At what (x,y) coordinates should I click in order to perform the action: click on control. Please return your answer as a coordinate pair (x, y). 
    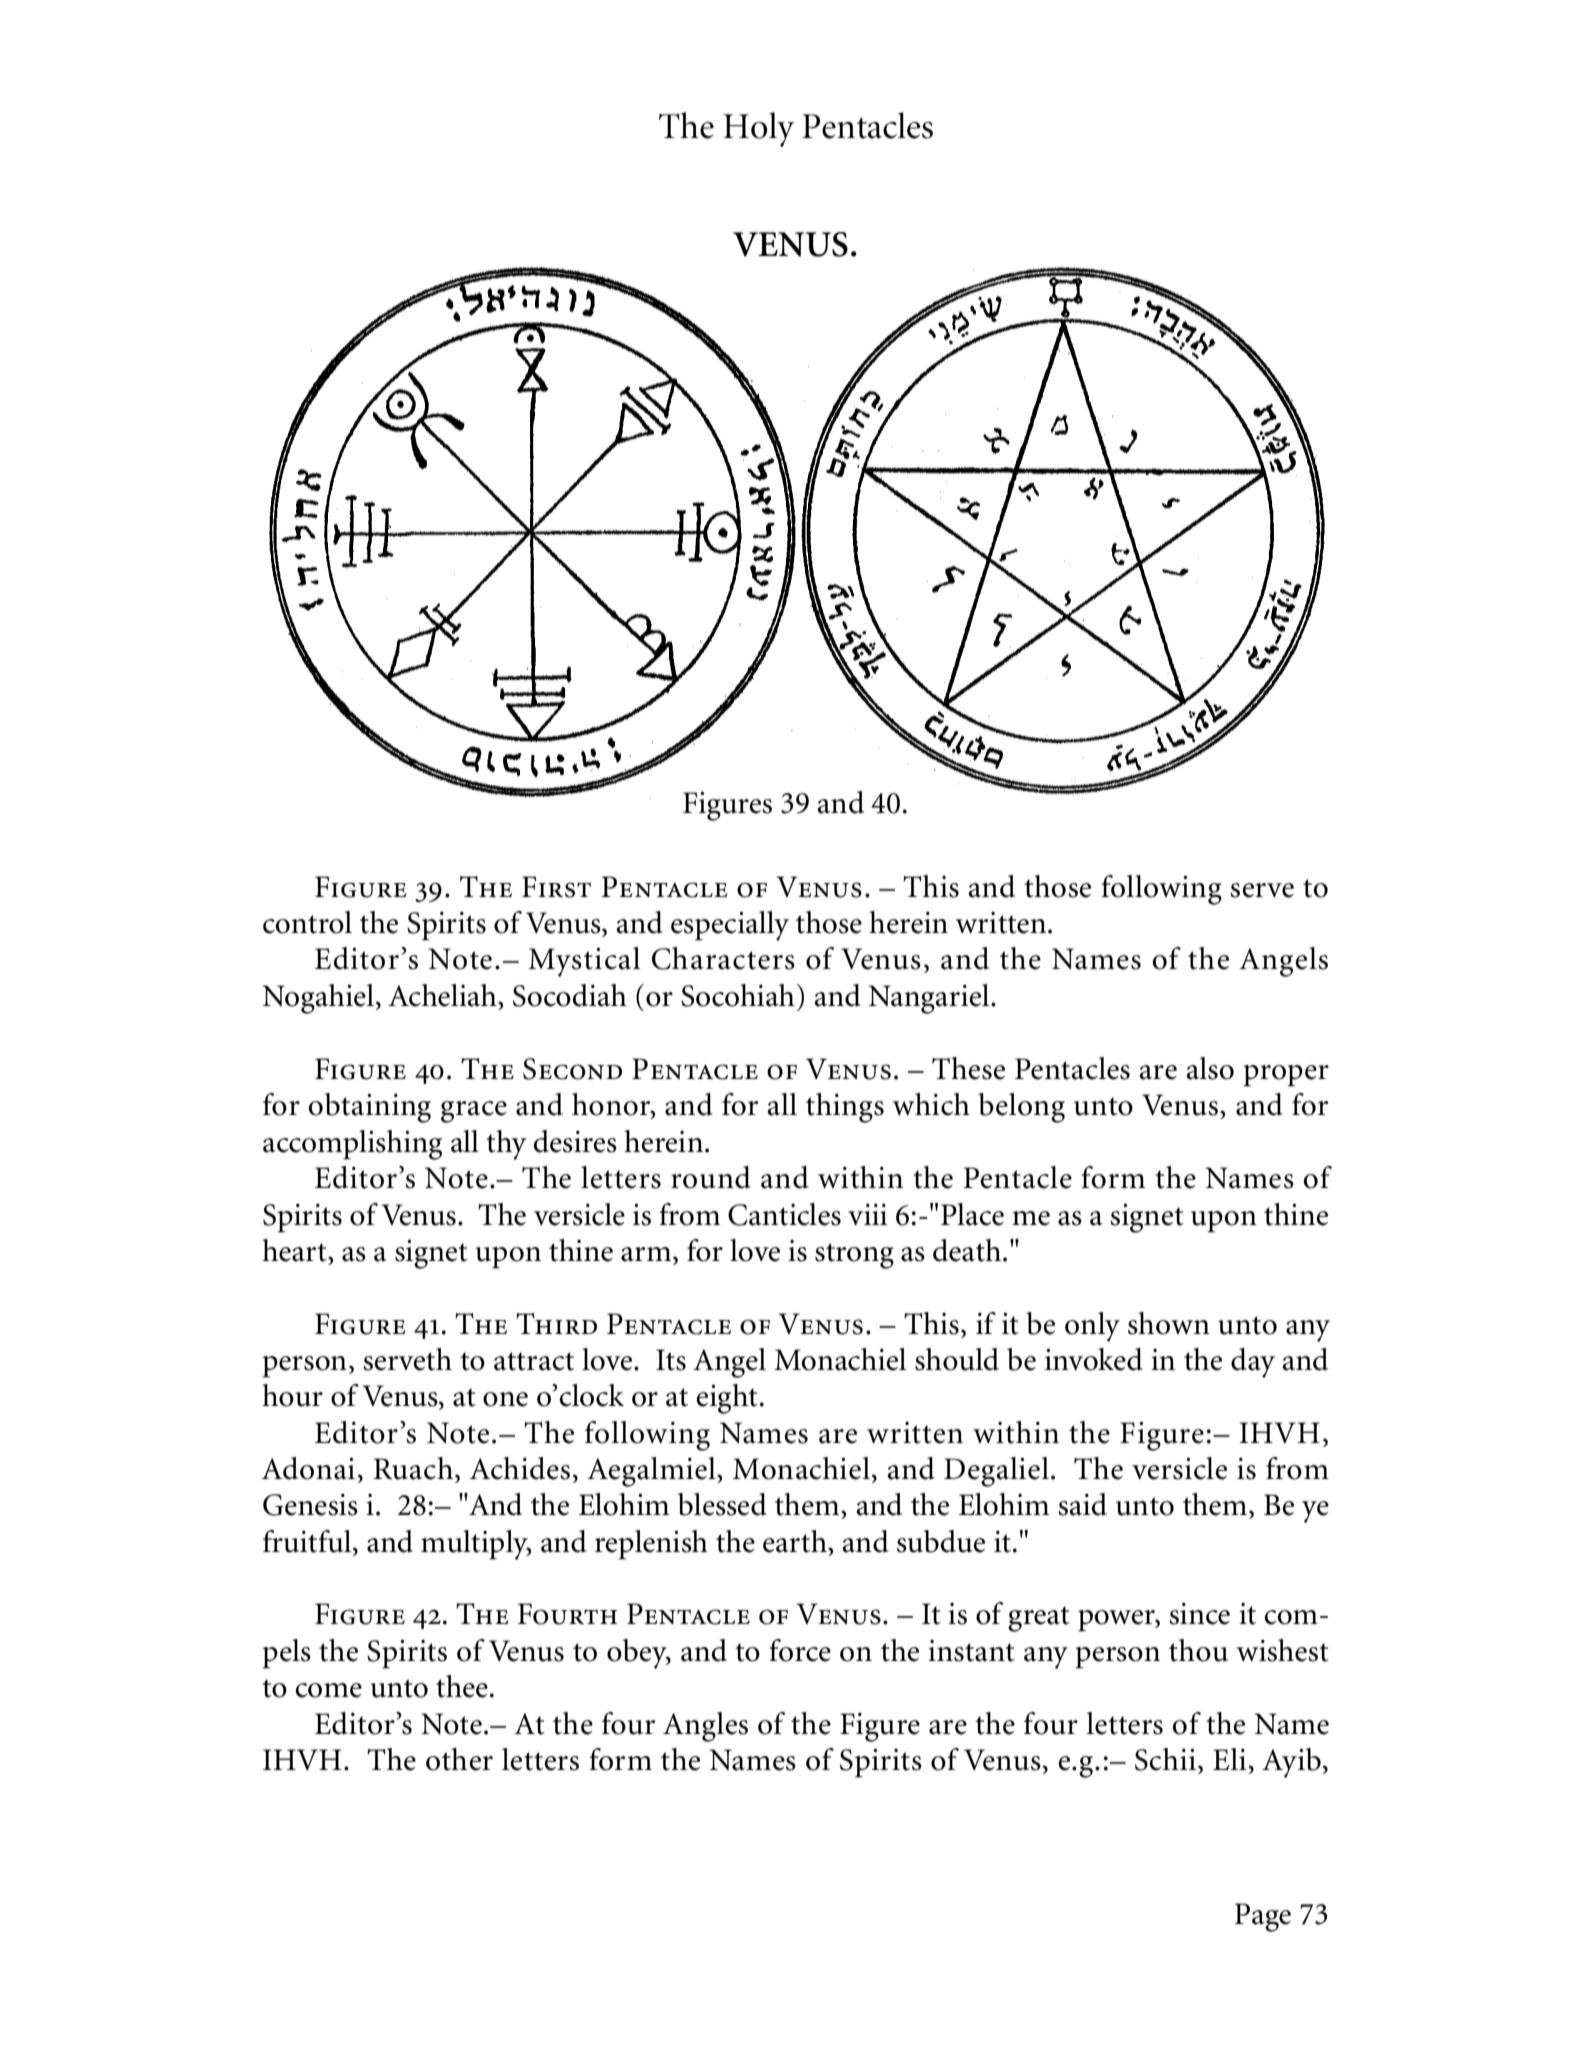
    Looking at the image, I should click on (307, 922).
